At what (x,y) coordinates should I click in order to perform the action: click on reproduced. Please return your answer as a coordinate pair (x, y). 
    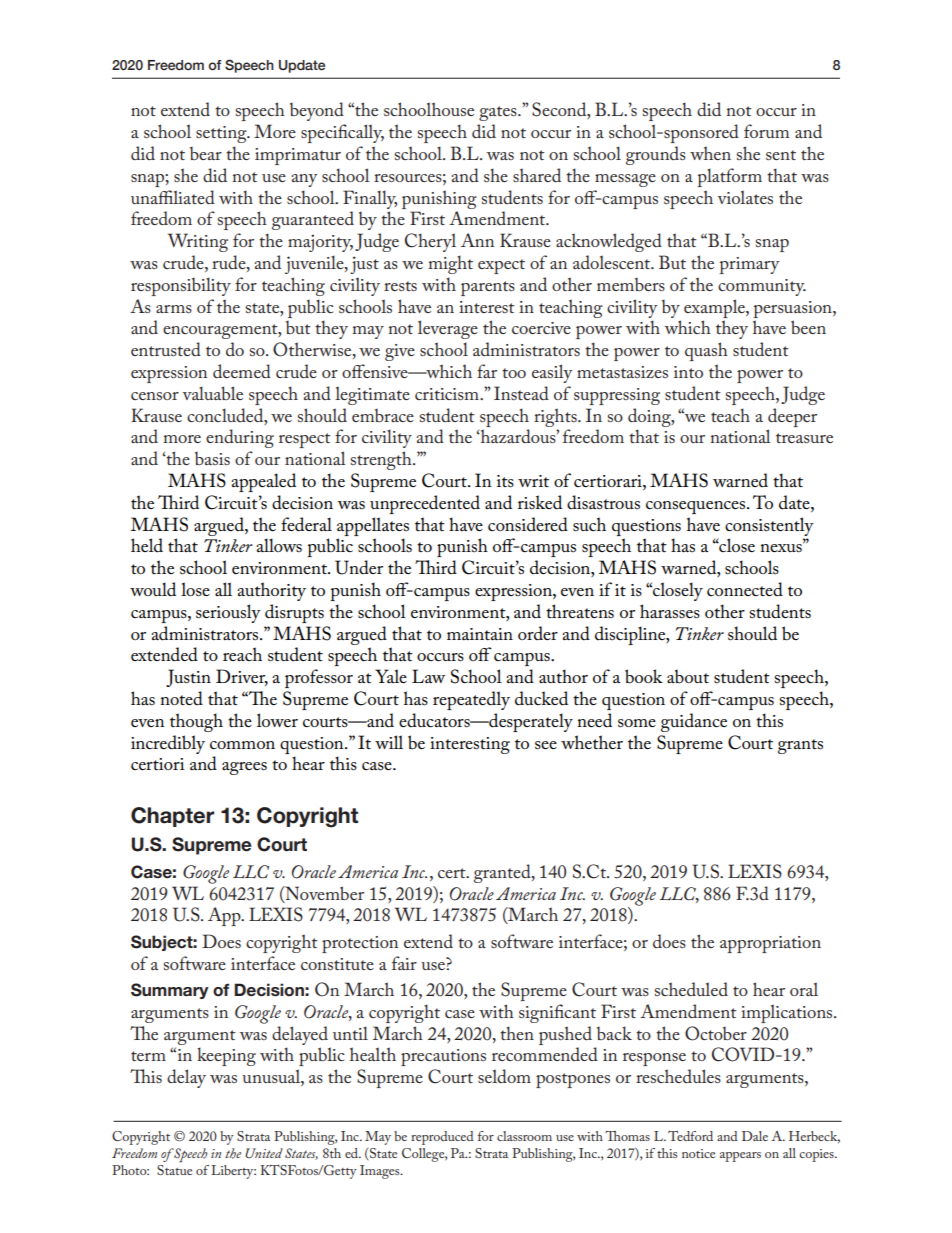
    Looking at the image, I should click on (442, 1138).
